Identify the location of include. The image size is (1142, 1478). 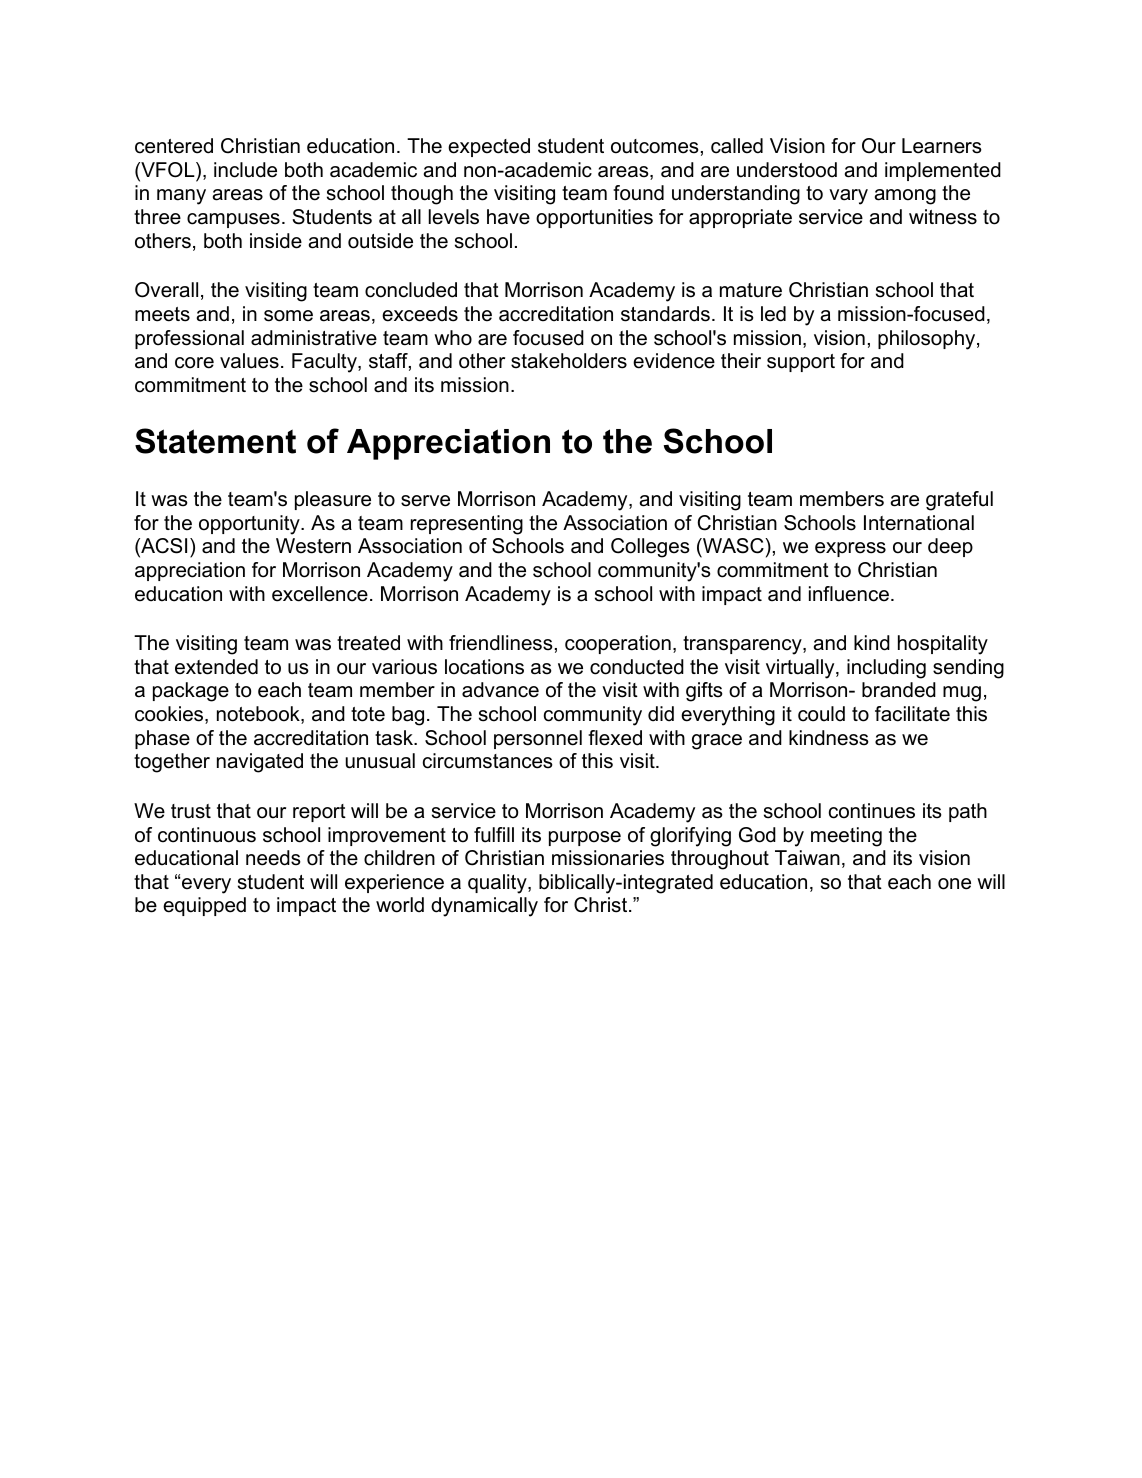
(245, 170).
